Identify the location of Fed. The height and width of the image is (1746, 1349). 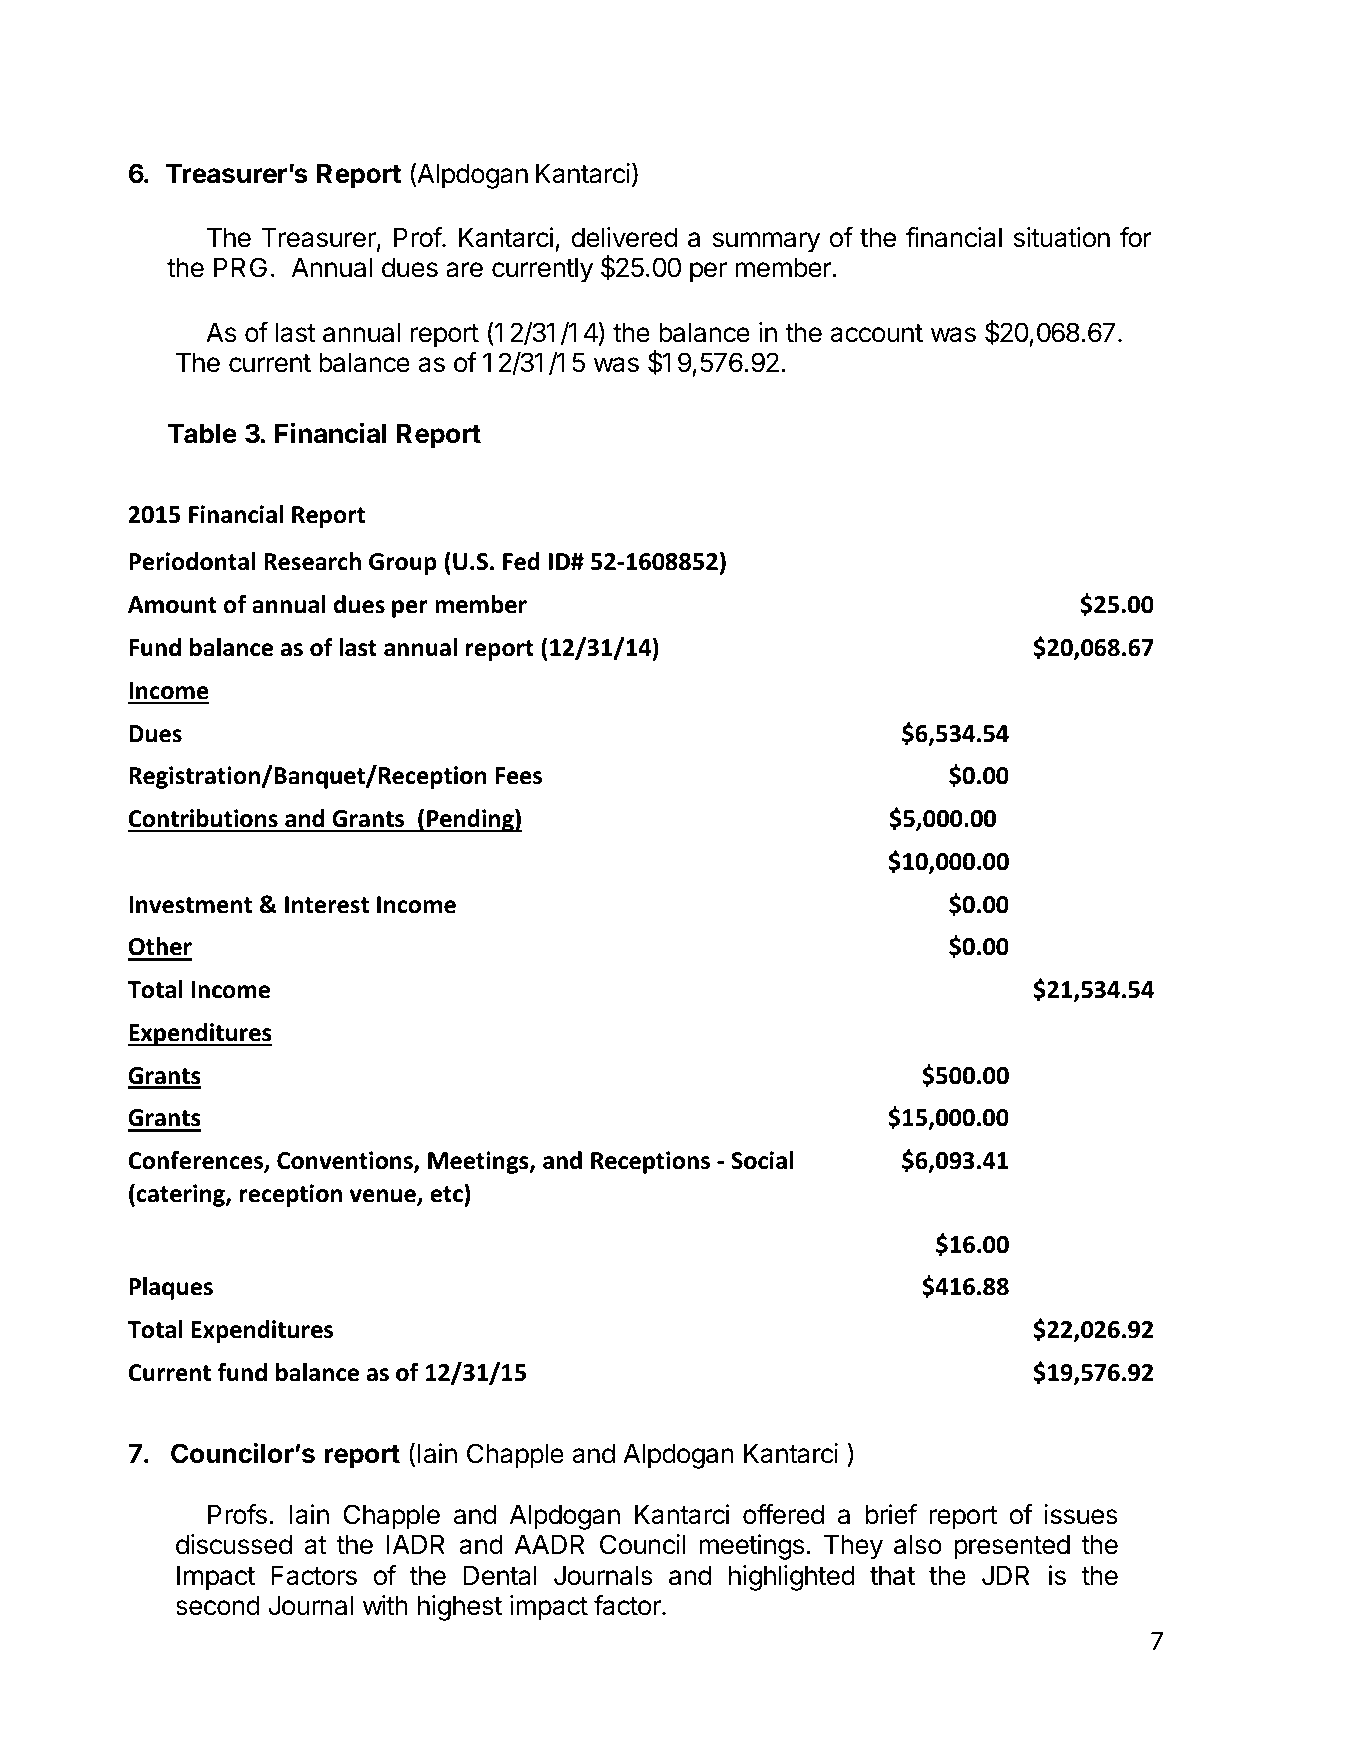
(521, 561).
